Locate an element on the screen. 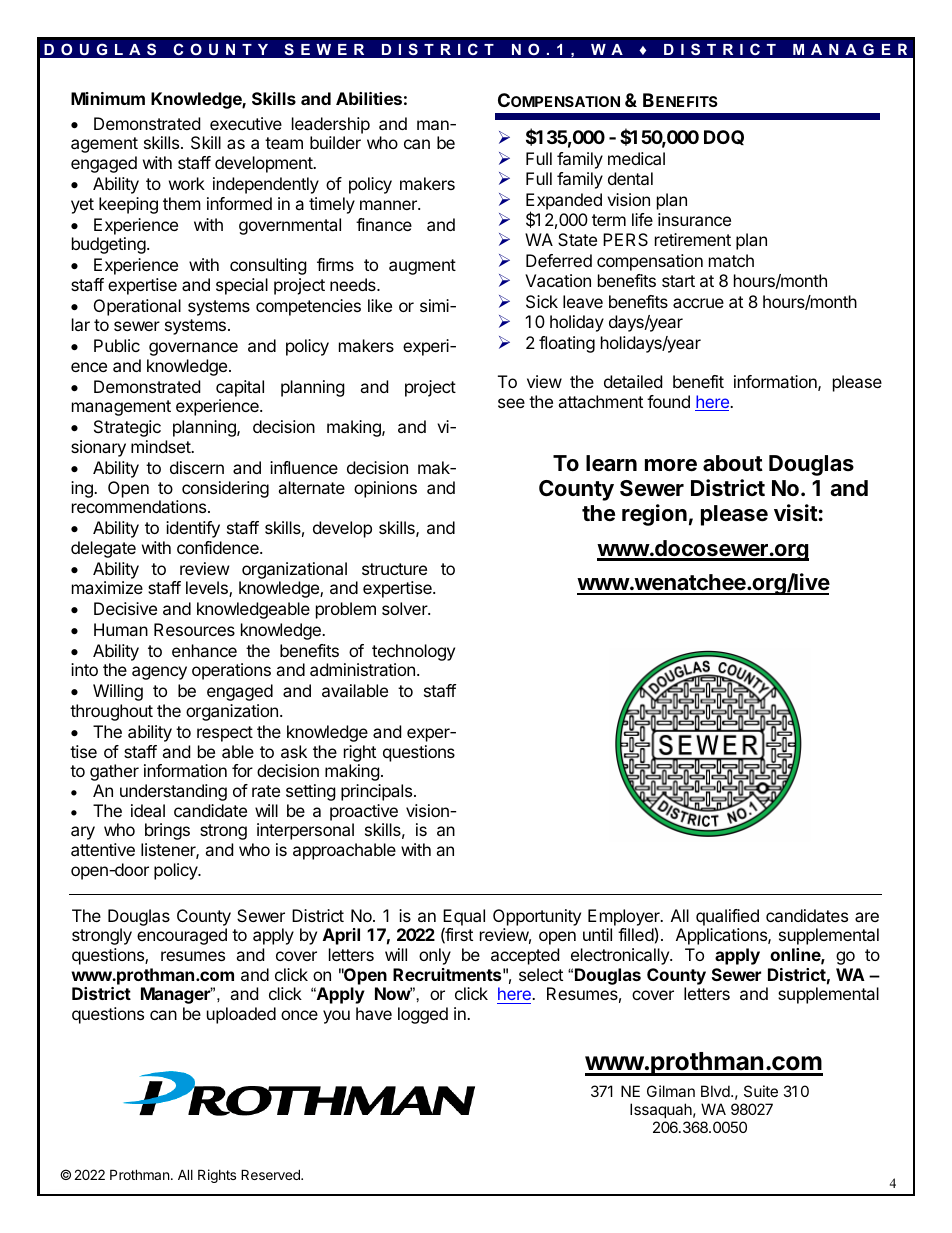 Image resolution: width=952 pixels, height=1233 pixels. Reserved is located at coordinates (271, 1174).
